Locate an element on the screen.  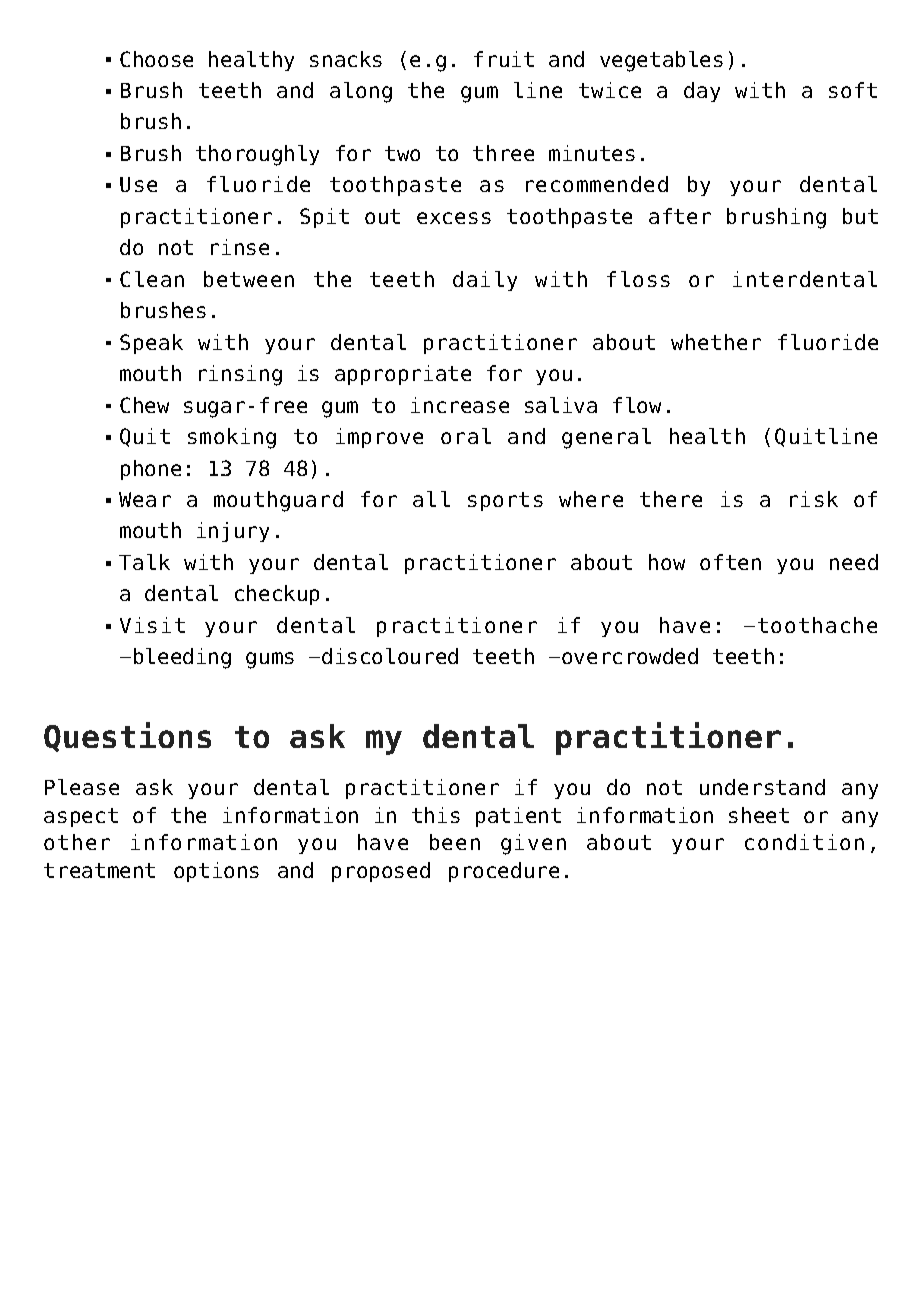
phone is located at coordinates (151, 470).
